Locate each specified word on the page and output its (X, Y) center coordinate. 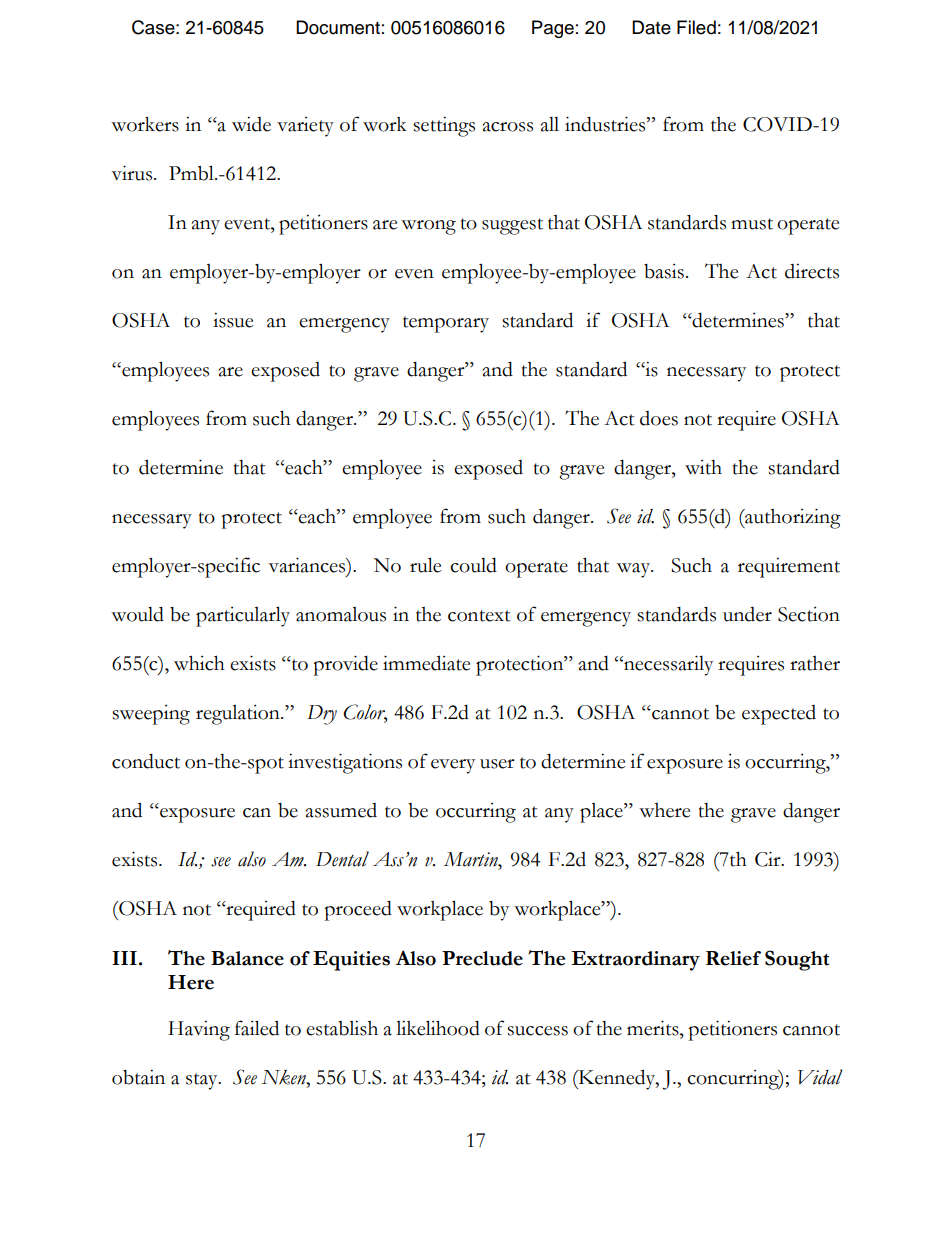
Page (553, 29)
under (747, 614)
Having (199, 1030)
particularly (243, 616)
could (473, 565)
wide (251, 124)
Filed (696, 27)
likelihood (438, 1028)
